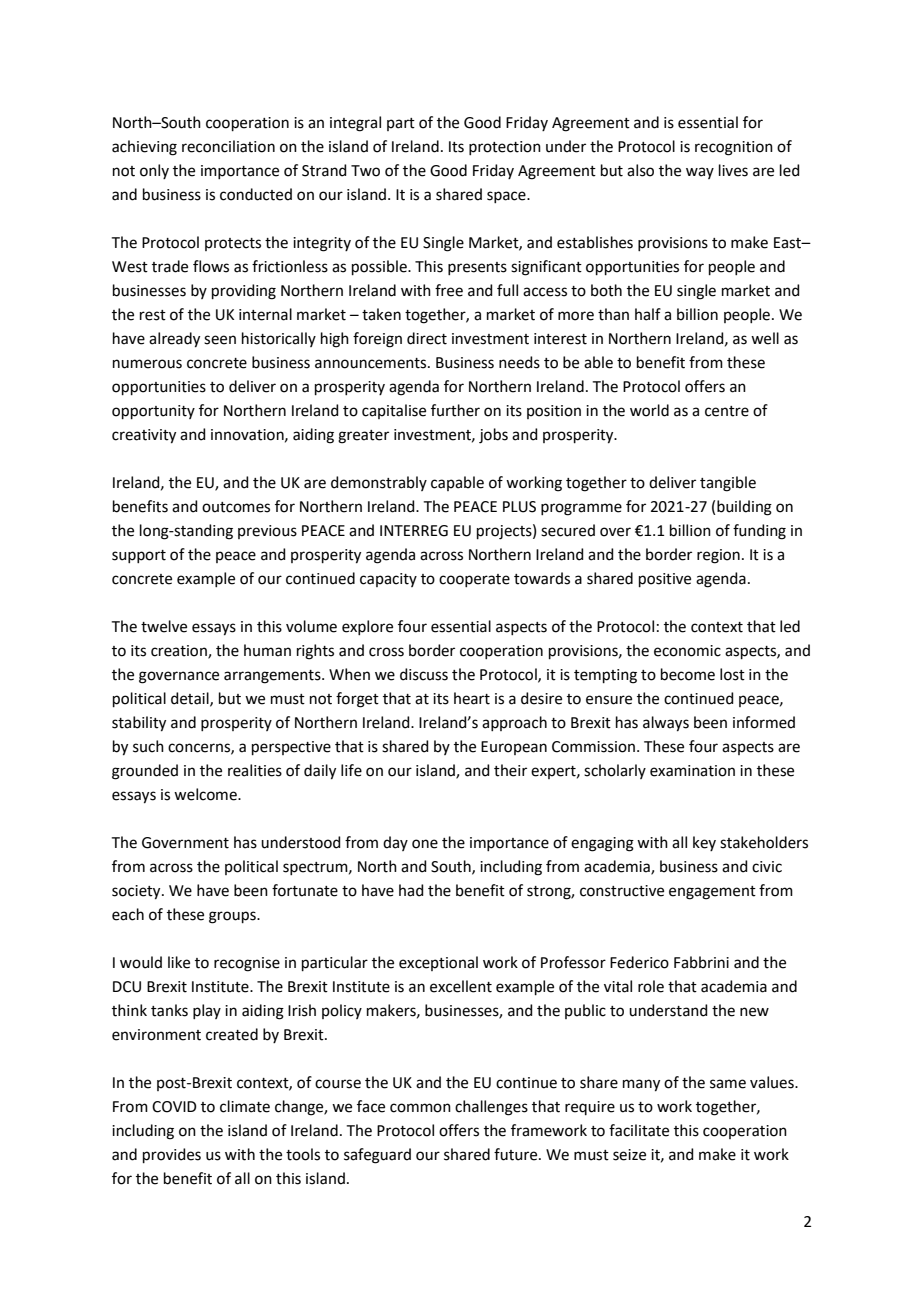 The height and width of the image is (1308, 924). Describe the element at coordinates (505, 148) in the image. I see `protection` at that location.
